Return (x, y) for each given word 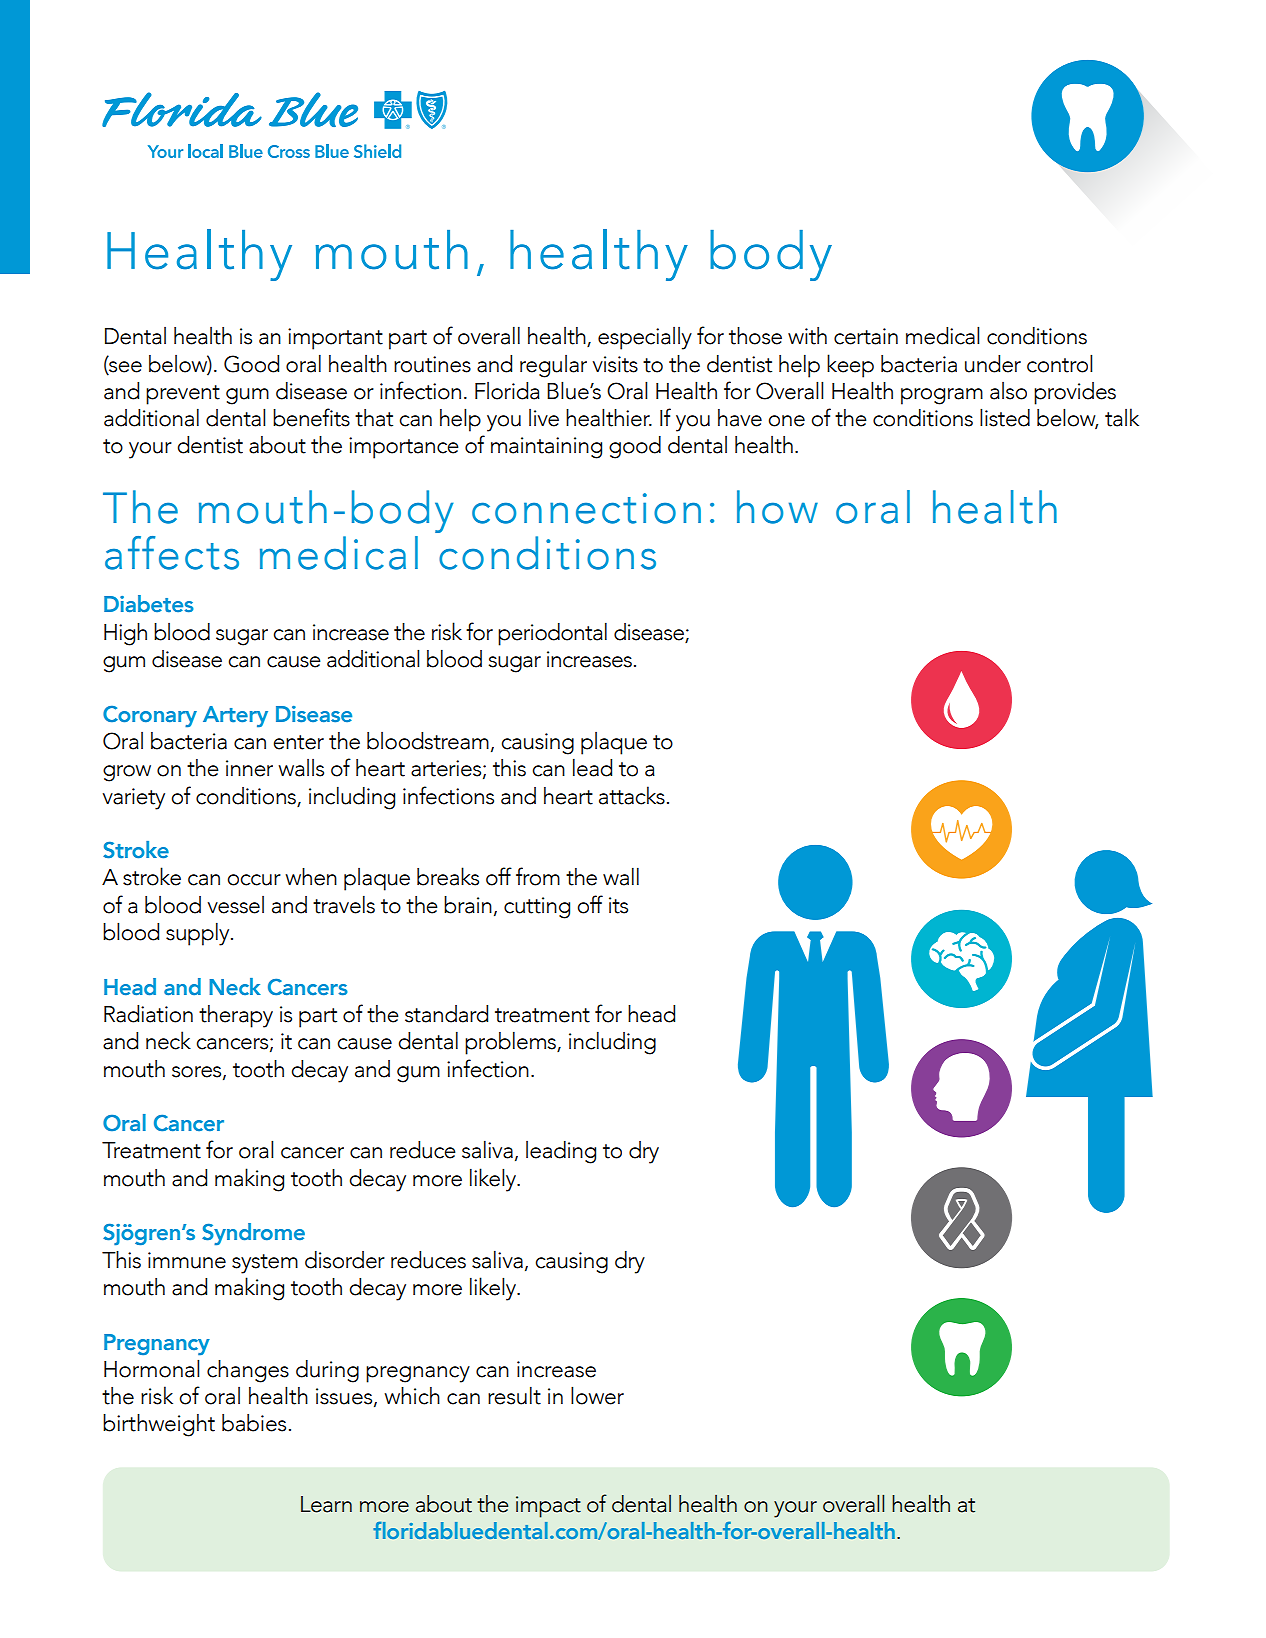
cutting (537, 908)
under (993, 364)
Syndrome (253, 1234)
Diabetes (149, 604)
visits (615, 364)
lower (597, 1395)
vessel (236, 905)
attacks (632, 795)
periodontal (552, 634)
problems (511, 1043)
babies (254, 1423)
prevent (183, 395)
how (777, 507)
